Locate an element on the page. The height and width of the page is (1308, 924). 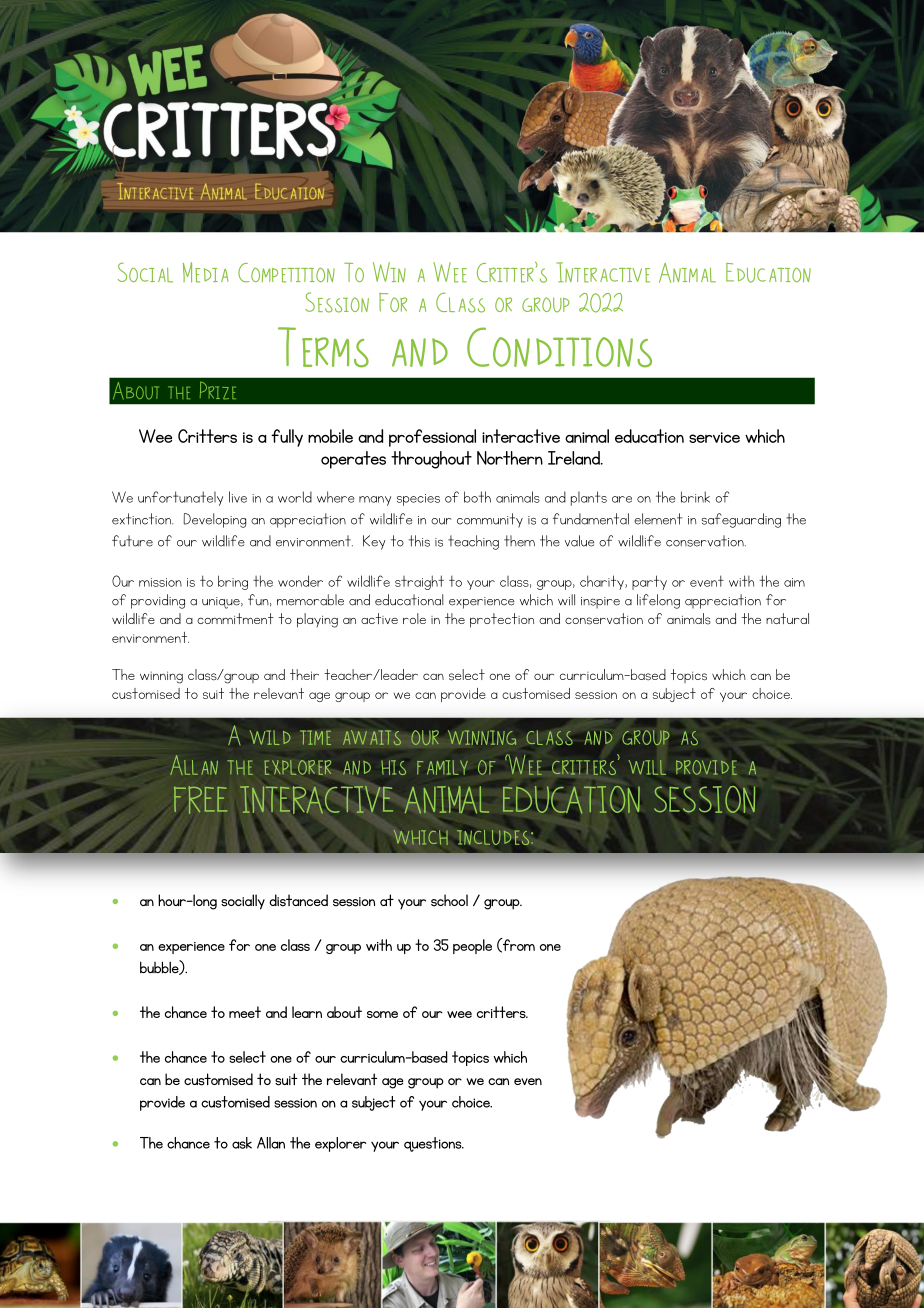
Conditions is located at coordinates (559, 347).
